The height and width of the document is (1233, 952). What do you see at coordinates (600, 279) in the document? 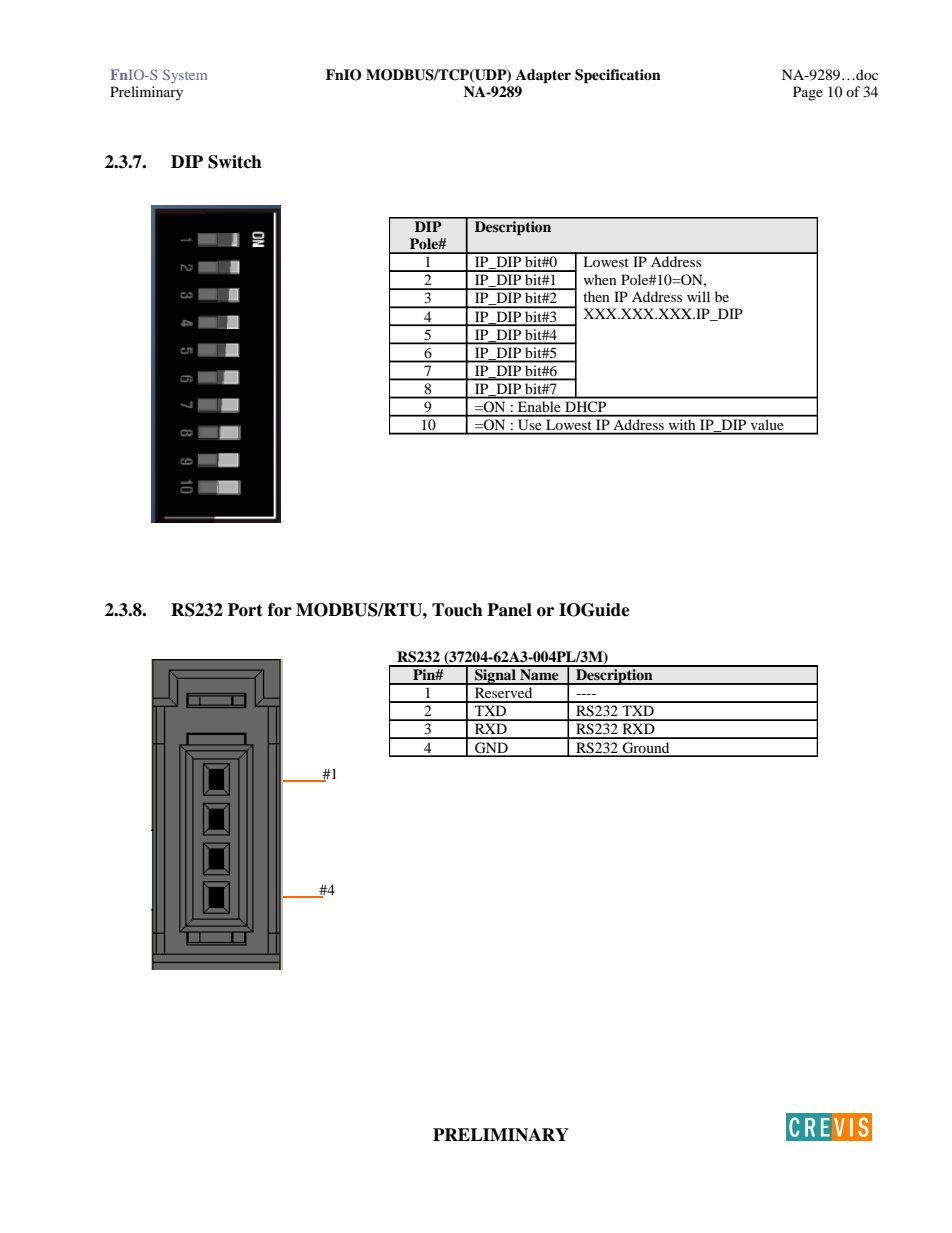
I see `when` at bounding box center [600, 279].
